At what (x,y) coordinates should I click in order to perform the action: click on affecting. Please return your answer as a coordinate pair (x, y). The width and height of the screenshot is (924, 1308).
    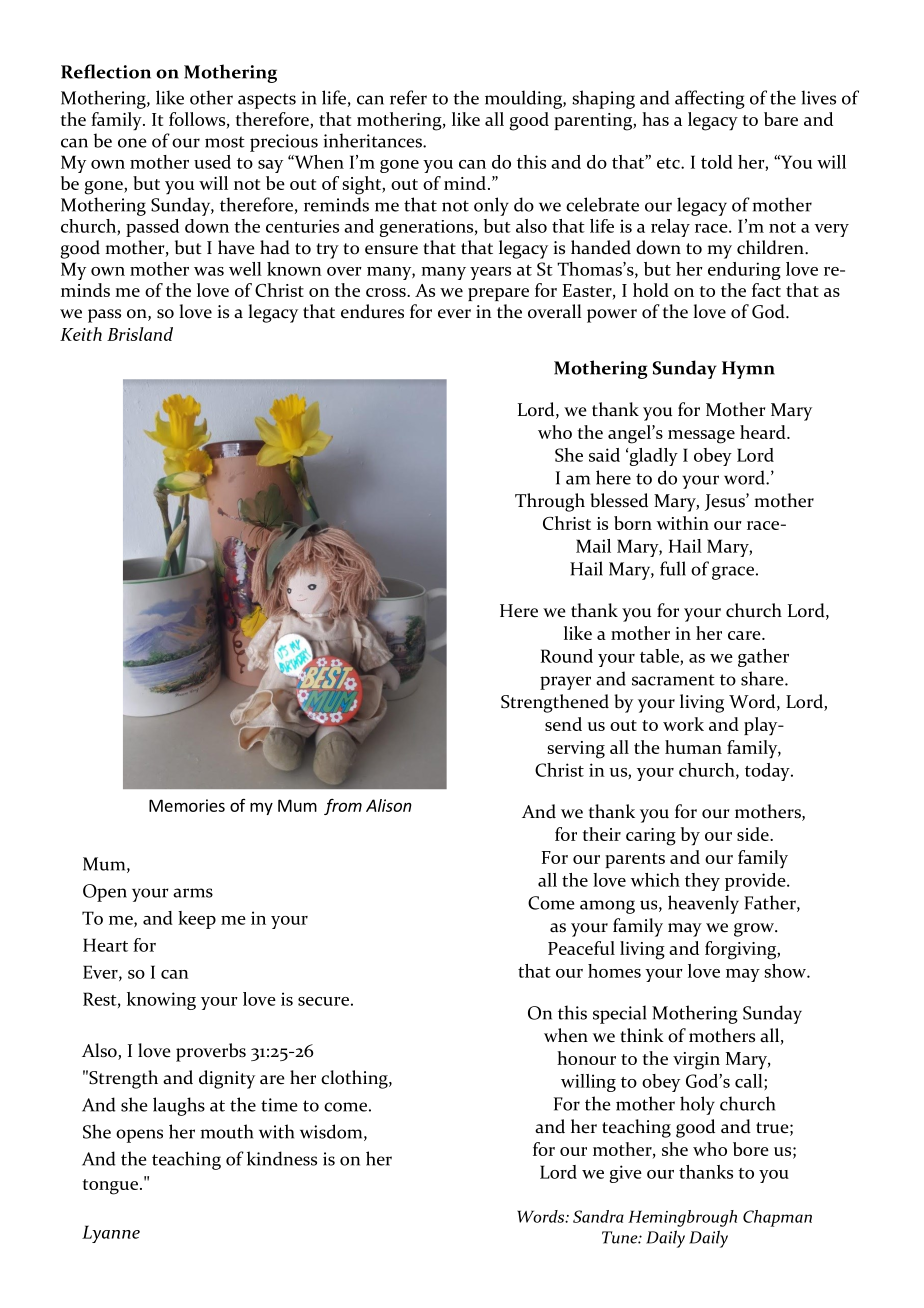
    Looking at the image, I should click on (710, 99).
